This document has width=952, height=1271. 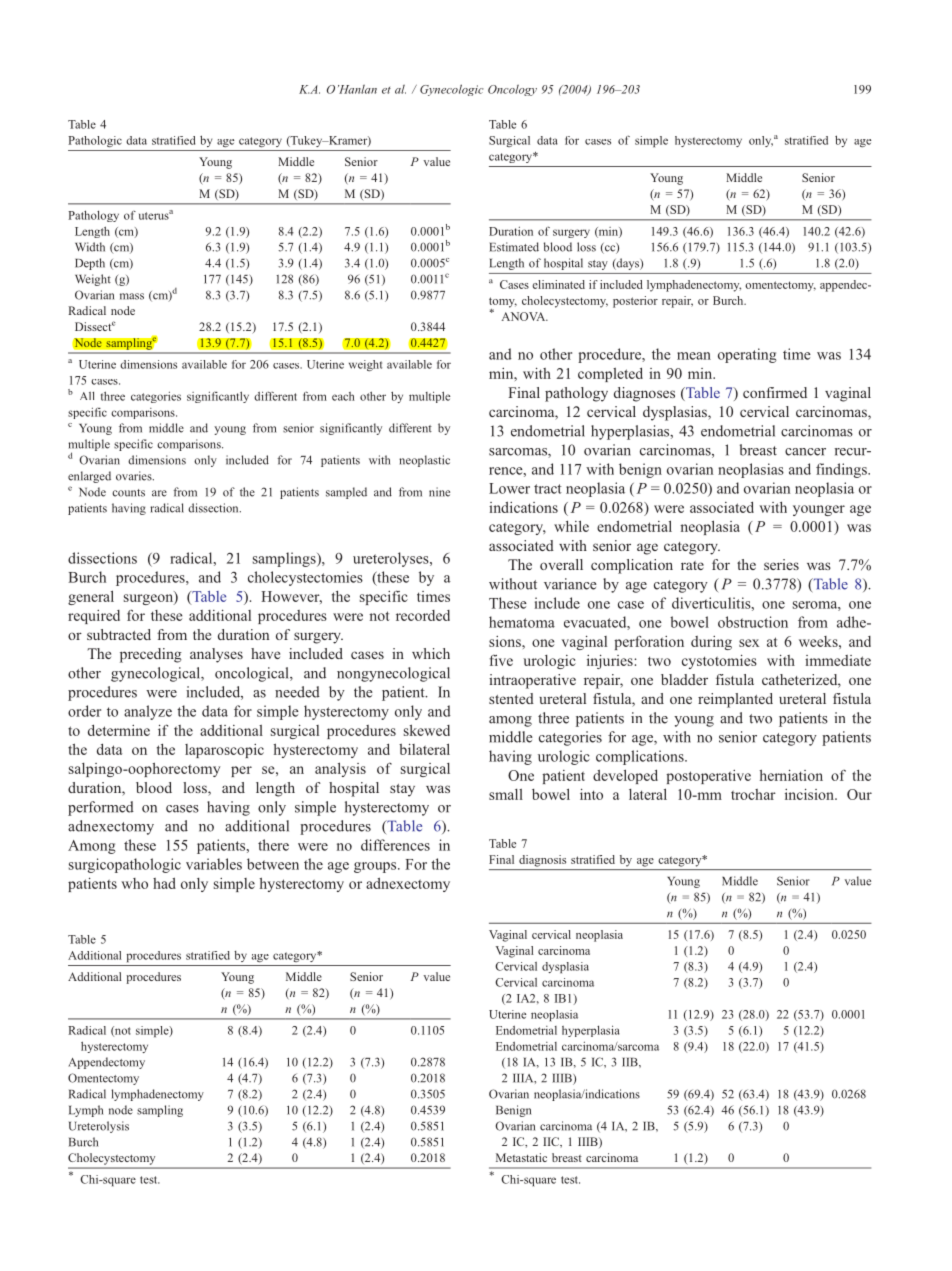 I want to click on confirmed, so click(x=775, y=392).
